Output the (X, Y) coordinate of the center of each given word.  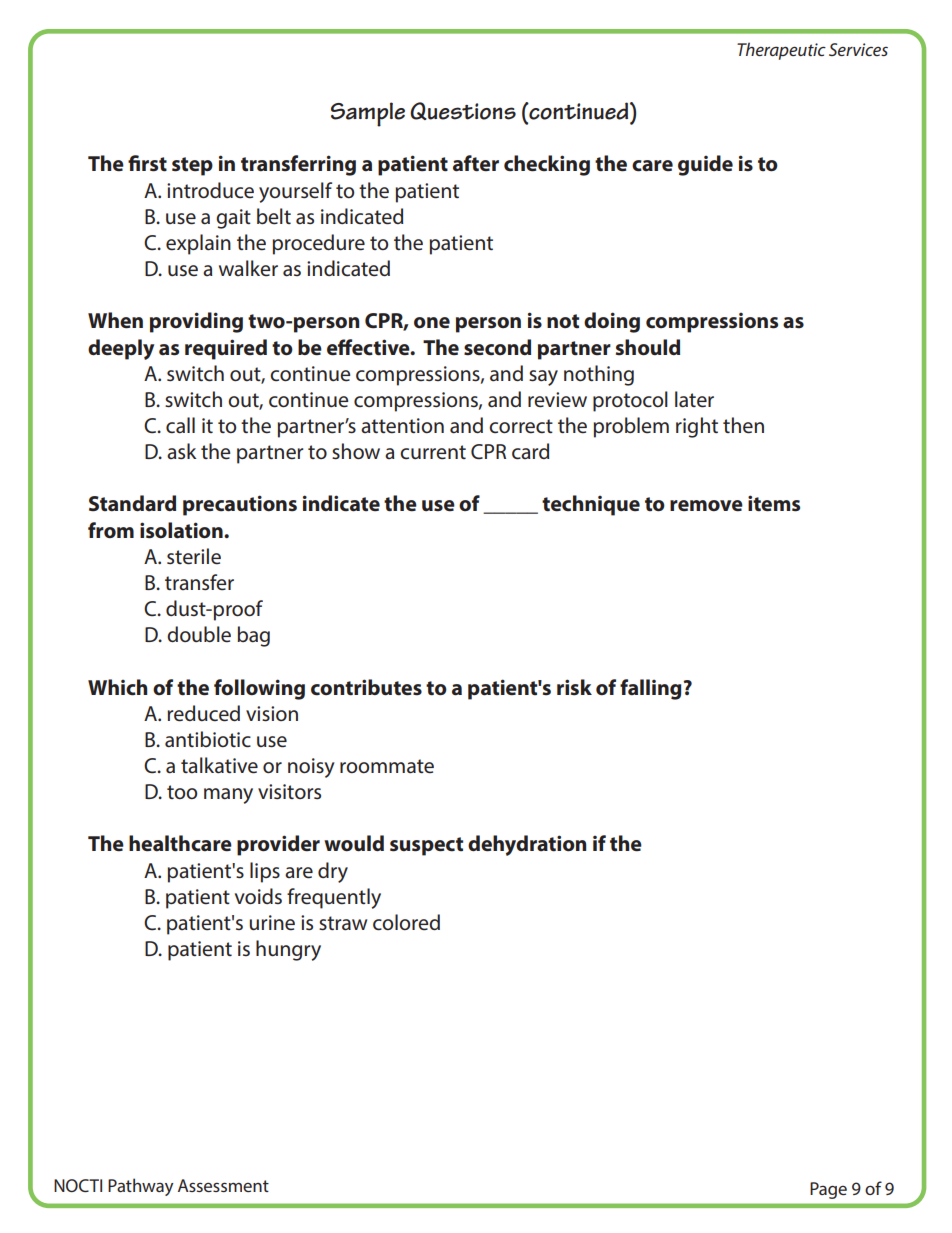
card (530, 451)
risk (574, 687)
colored (406, 922)
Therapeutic (781, 51)
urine (272, 923)
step (192, 166)
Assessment (223, 1185)
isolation (182, 530)
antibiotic (208, 739)
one (432, 323)
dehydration (527, 845)
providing (196, 322)
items (774, 503)
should (648, 347)
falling (652, 689)
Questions (463, 111)
